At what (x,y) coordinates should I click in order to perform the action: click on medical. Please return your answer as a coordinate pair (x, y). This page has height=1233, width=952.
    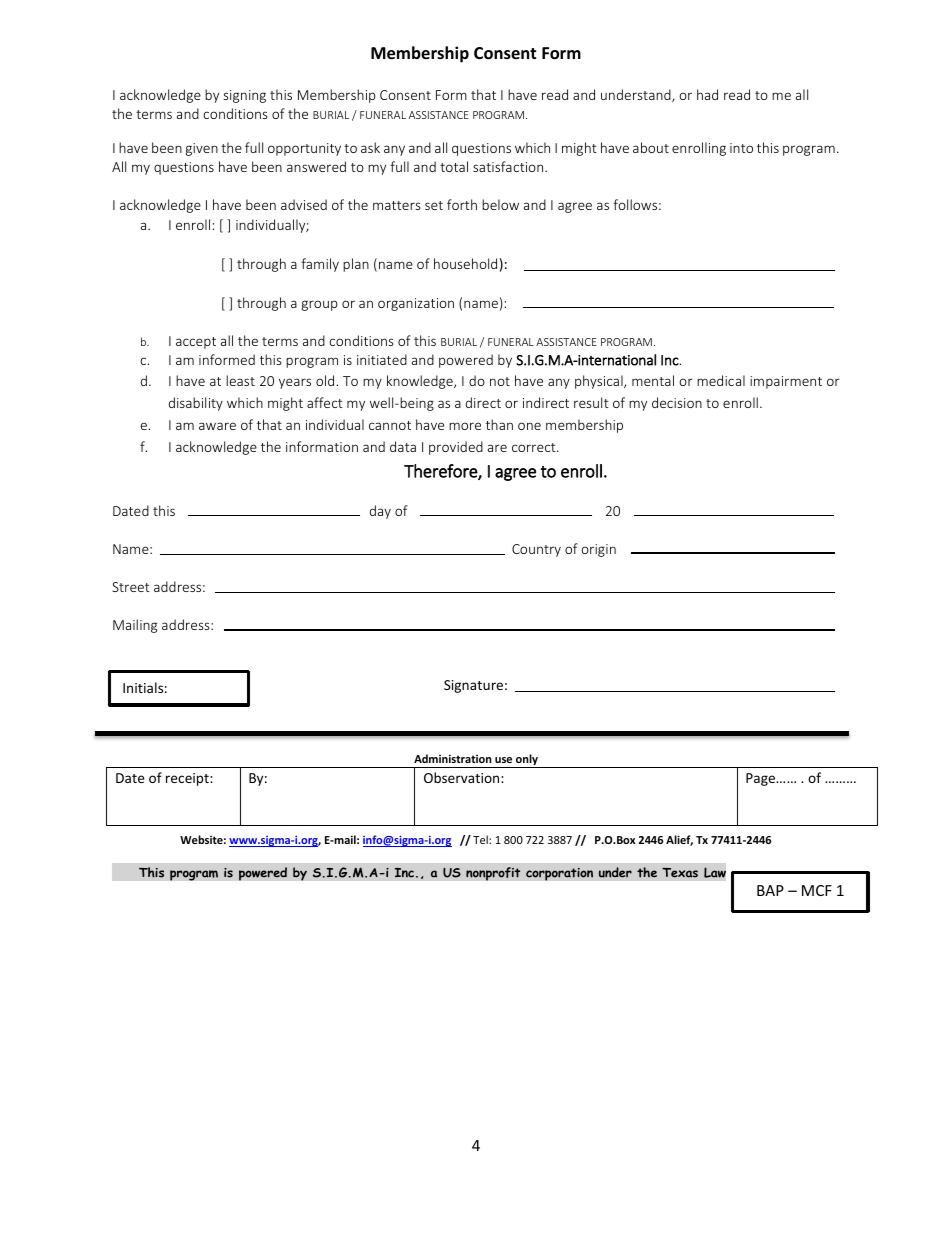
    Looking at the image, I should click on (721, 380).
